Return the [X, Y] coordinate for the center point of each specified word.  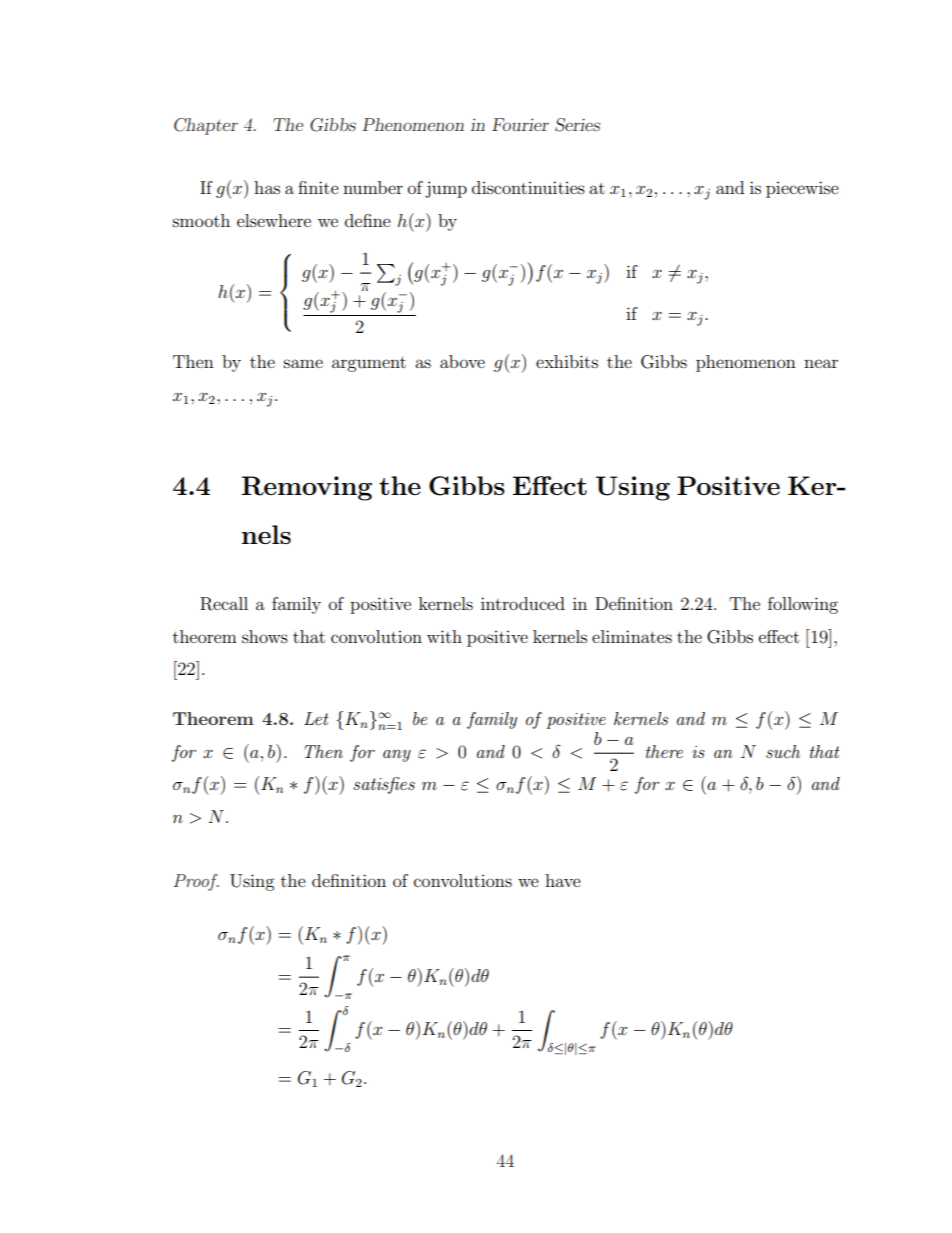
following [803, 605]
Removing [307, 488]
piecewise [802, 189]
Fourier [520, 124]
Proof [196, 882]
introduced [523, 603]
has [267, 187]
